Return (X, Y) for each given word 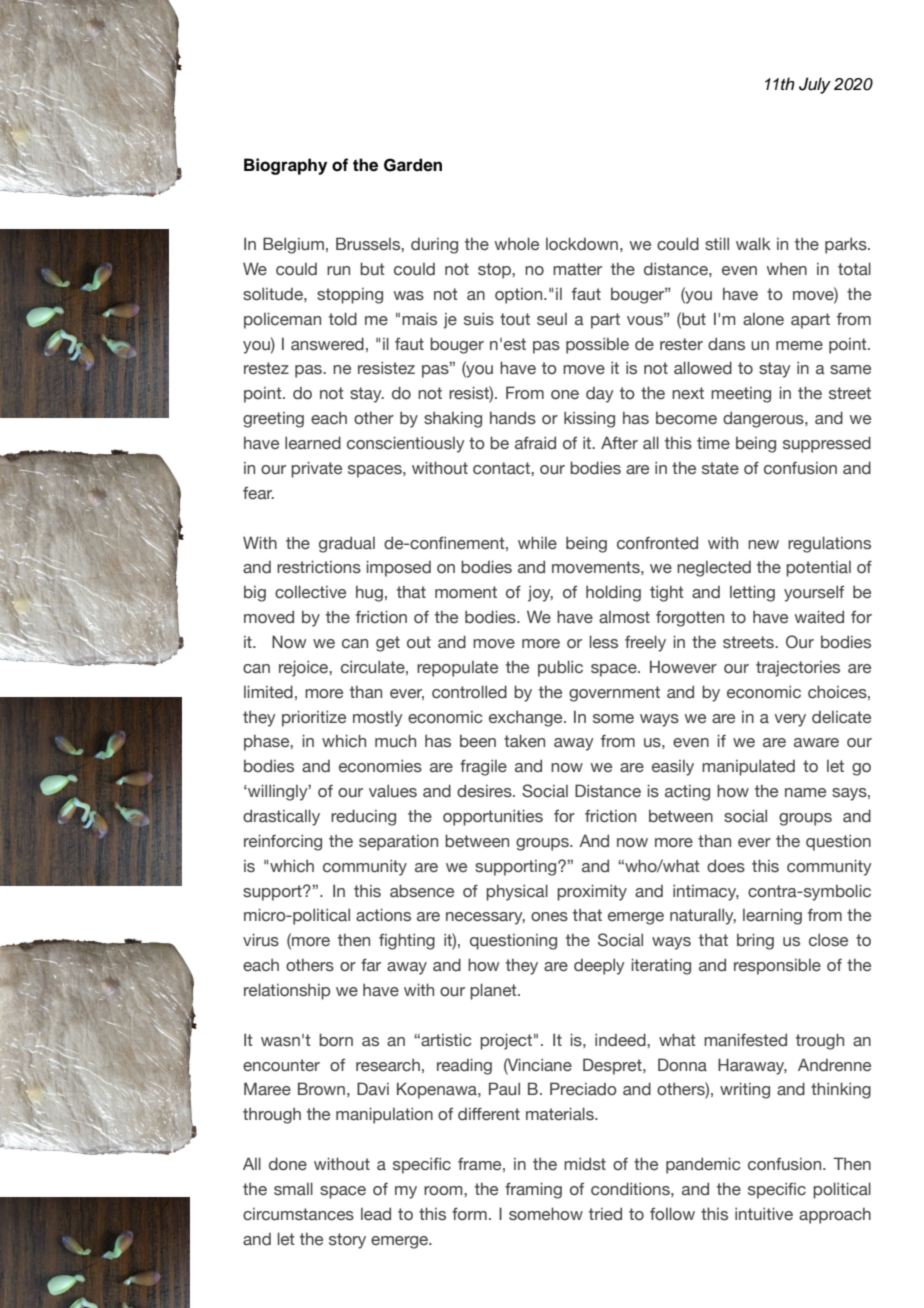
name (805, 793)
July (815, 85)
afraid (535, 443)
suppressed (827, 444)
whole (516, 244)
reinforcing (283, 842)
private (316, 469)
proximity (592, 892)
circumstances (298, 1214)
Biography (285, 166)
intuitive (764, 1214)
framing (533, 1190)
